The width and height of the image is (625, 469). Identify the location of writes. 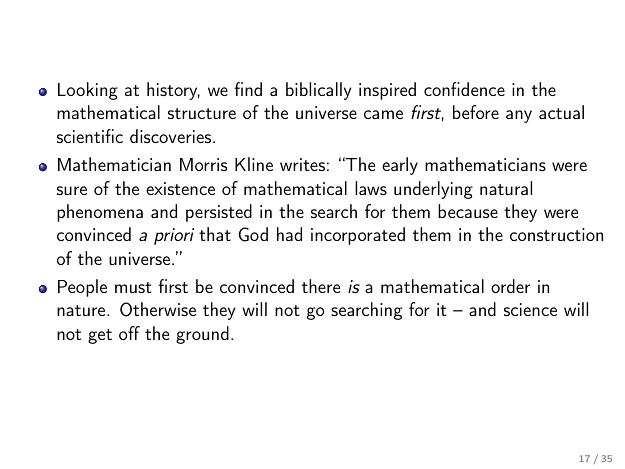
(302, 164).
